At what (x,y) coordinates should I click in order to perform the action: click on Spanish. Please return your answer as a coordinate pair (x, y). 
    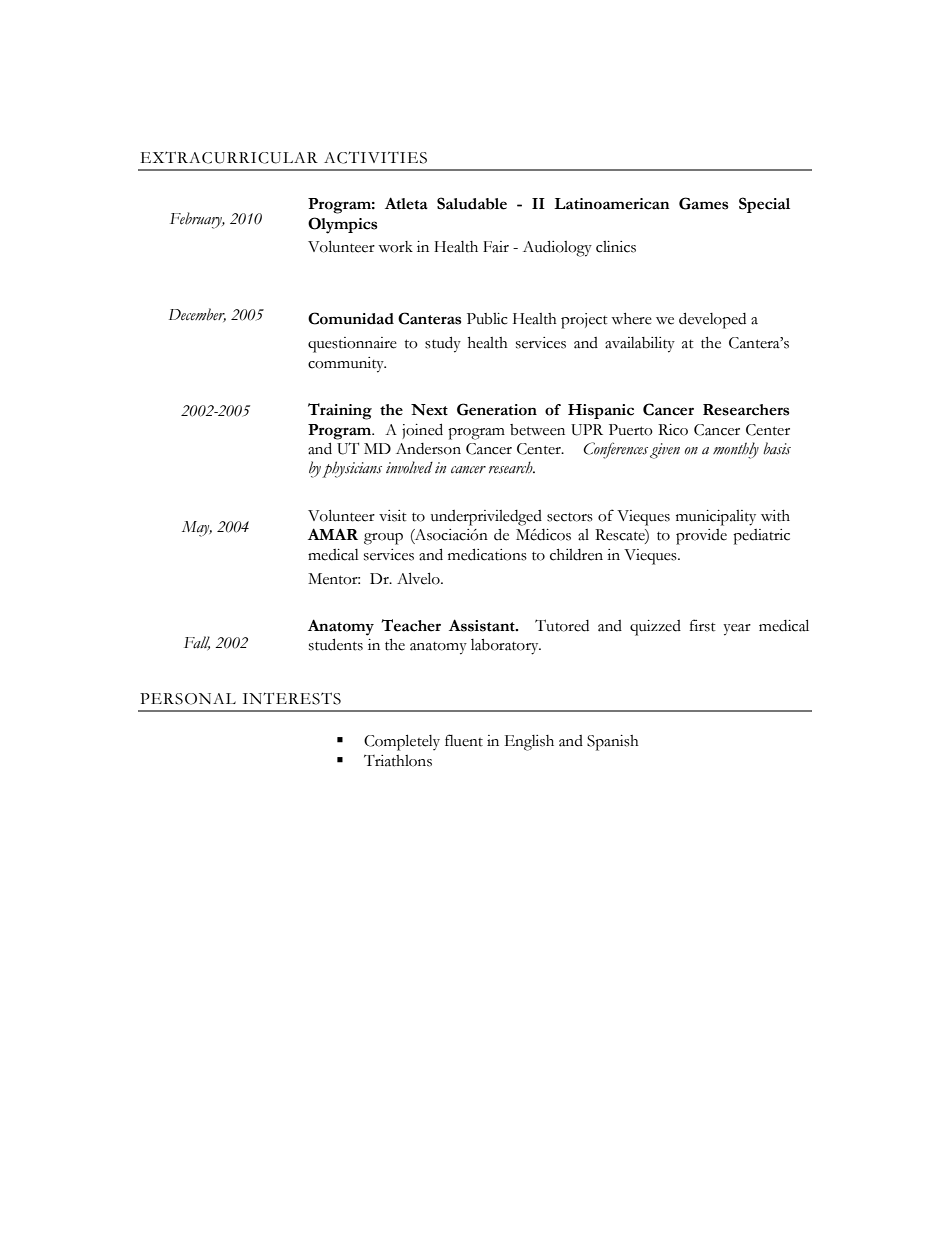
    Looking at the image, I should click on (613, 743).
